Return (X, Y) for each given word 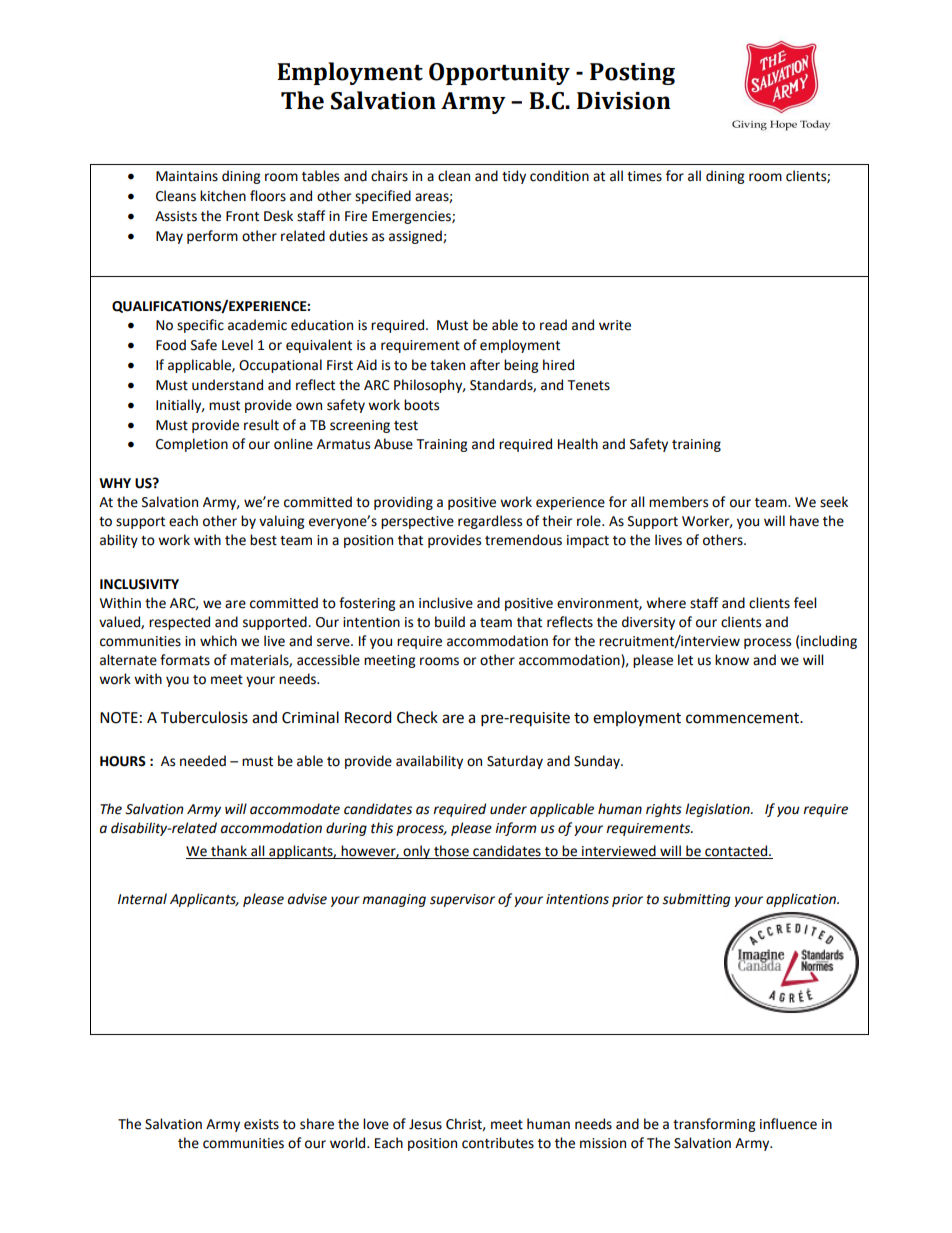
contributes (498, 1143)
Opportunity (499, 74)
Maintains (187, 176)
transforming (714, 1125)
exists (261, 1124)
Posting (632, 74)
